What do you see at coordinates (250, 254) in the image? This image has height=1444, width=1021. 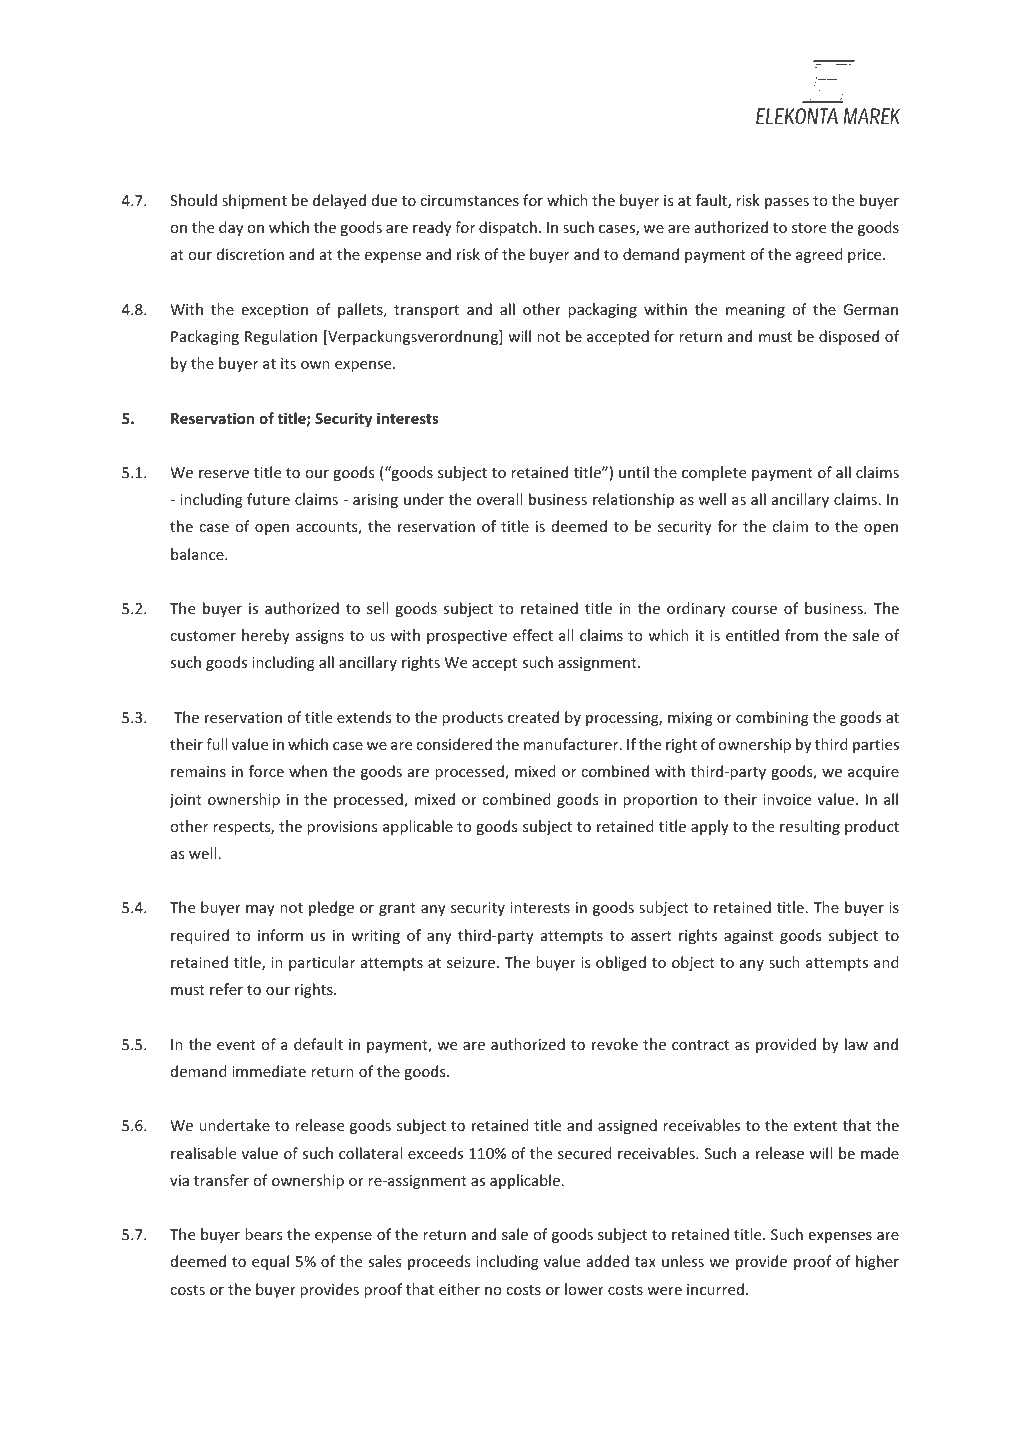 I see `discretion` at bounding box center [250, 254].
